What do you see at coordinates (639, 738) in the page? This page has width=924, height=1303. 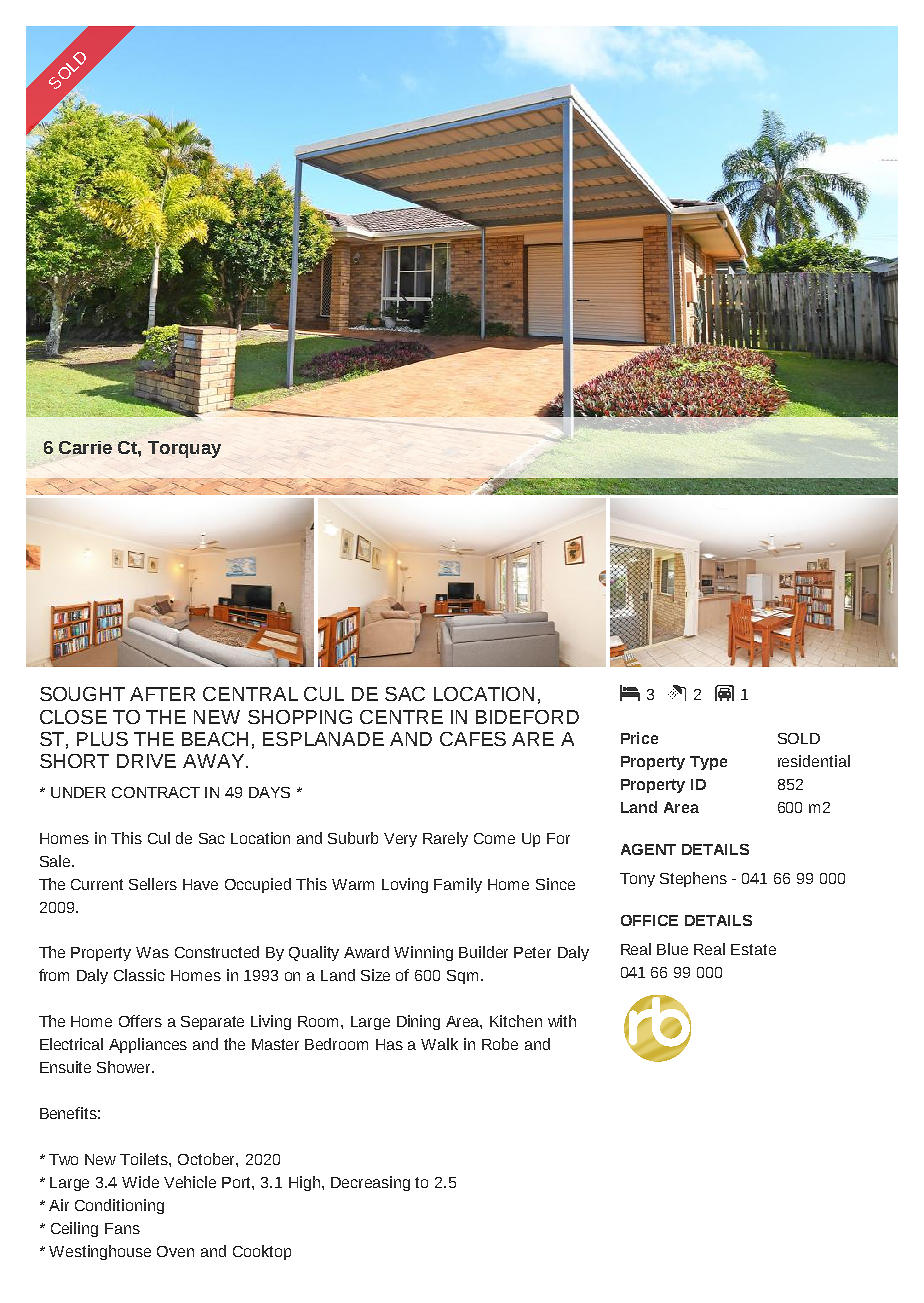 I see `Price` at bounding box center [639, 738].
